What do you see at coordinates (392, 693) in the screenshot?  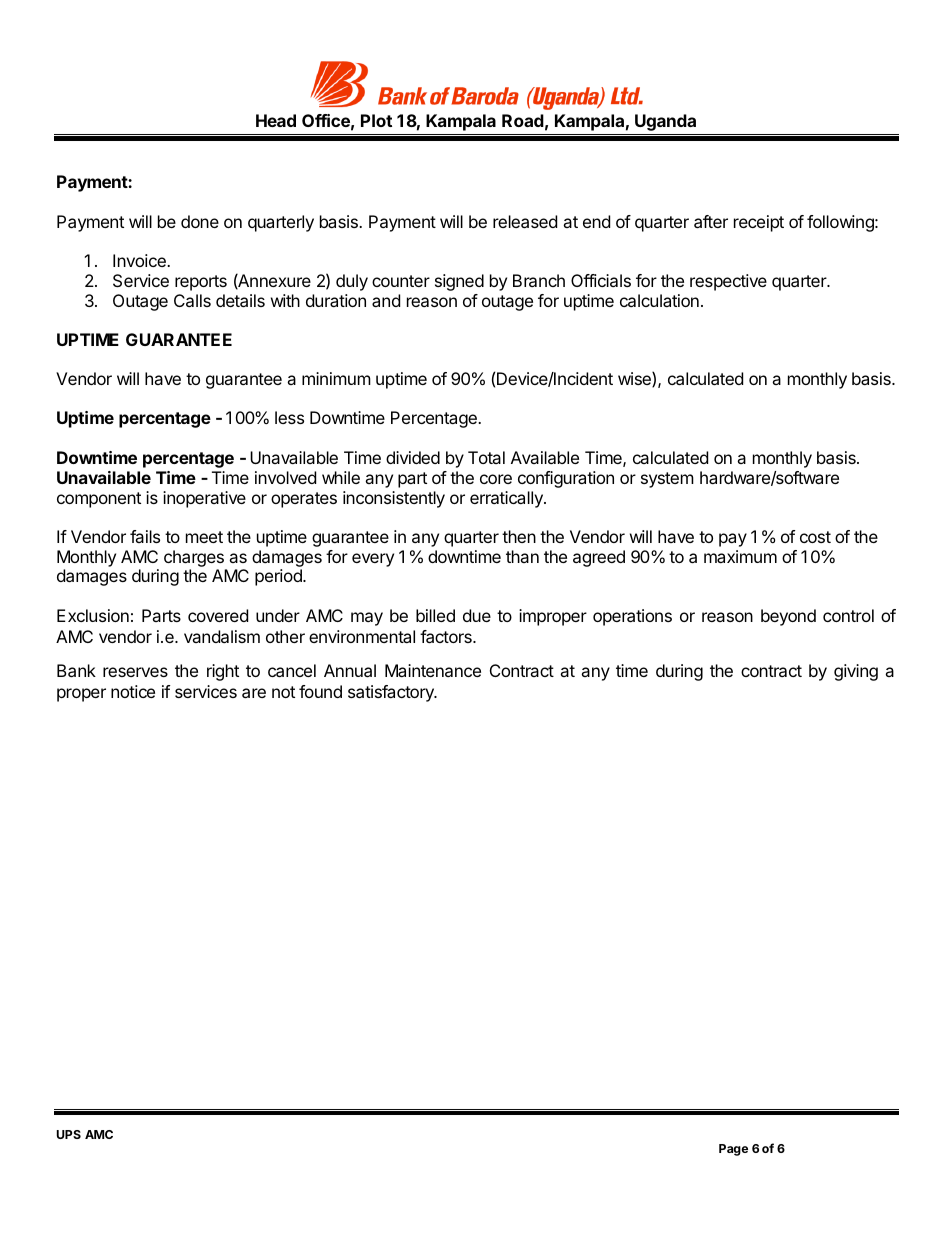 I see `satisfactory` at bounding box center [392, 693].
